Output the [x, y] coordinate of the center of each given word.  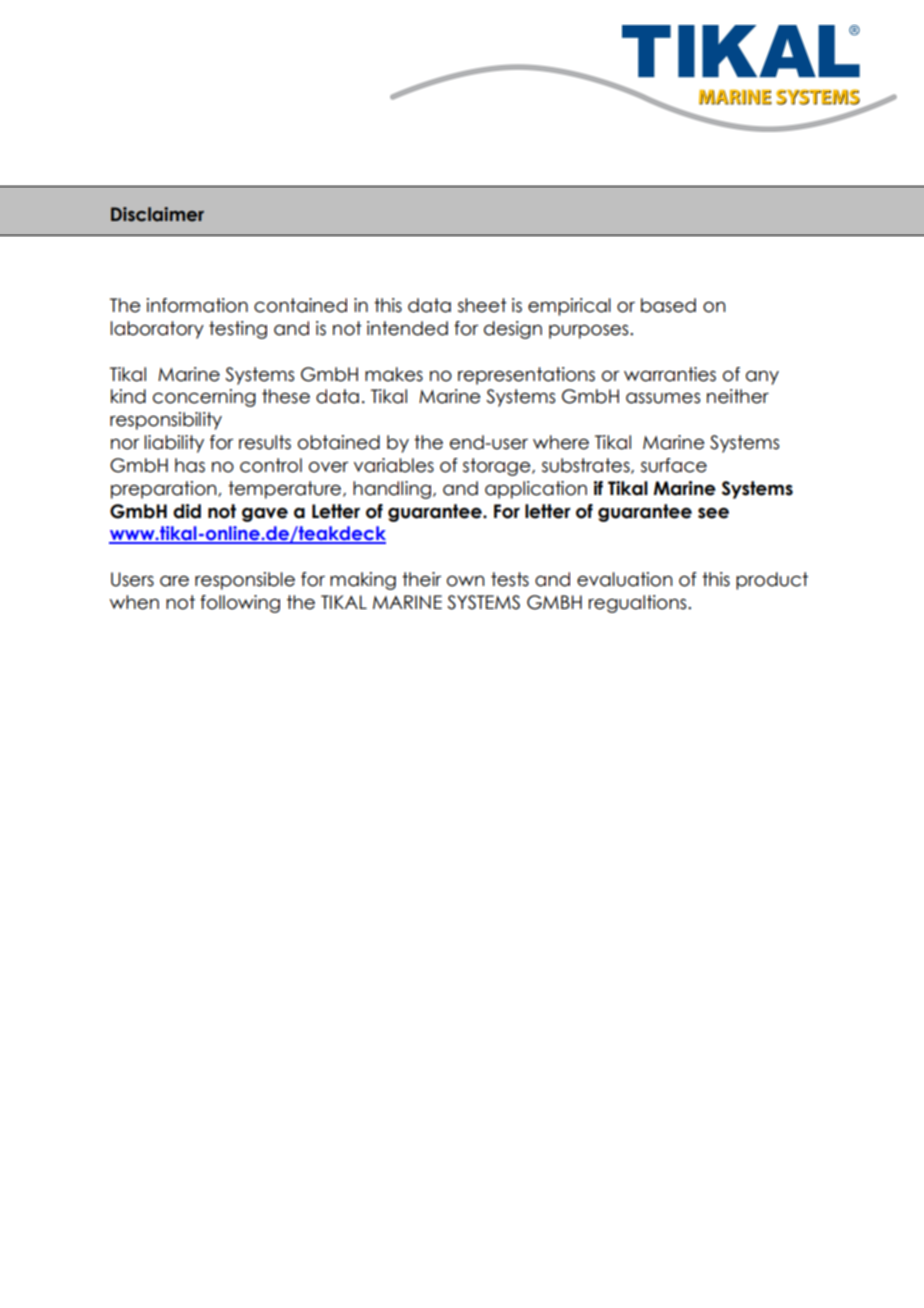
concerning [204, 398]
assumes [663, 398]
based [668, 305]
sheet [482, 305]
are [174, 581]
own [465, 581]
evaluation [624, 579]
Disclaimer [157, 214]
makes [394, 374]
